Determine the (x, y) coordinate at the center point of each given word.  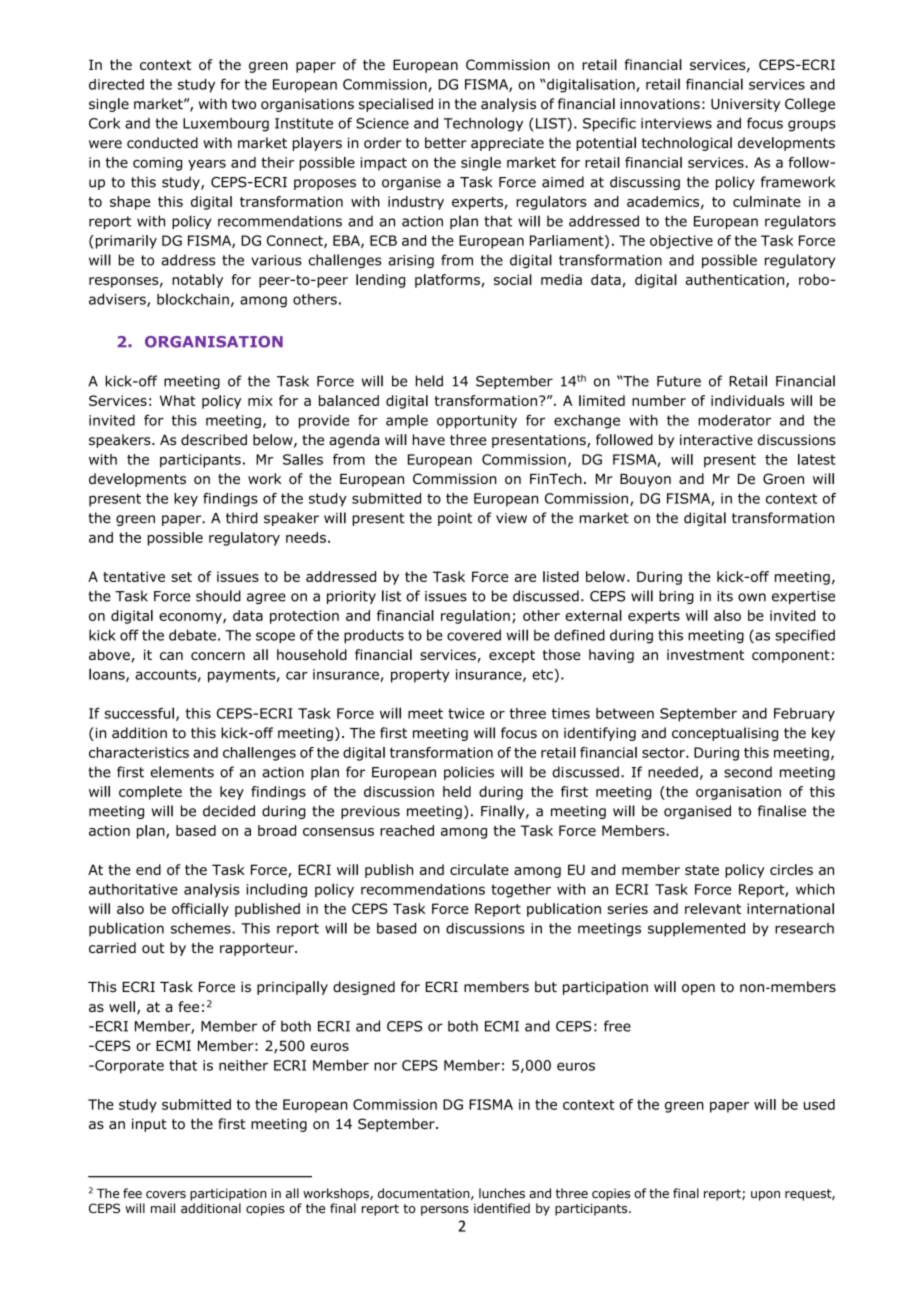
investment (705, 654)
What (178, 400)
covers (166, 1194)
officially (200, 910)
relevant (713, 908)
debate (192, 635)
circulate (479, 869)
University (745, 105)
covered (474, 635)
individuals (747, 400)
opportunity (477, 422)
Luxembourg (226, 125)
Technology (483, 124)
